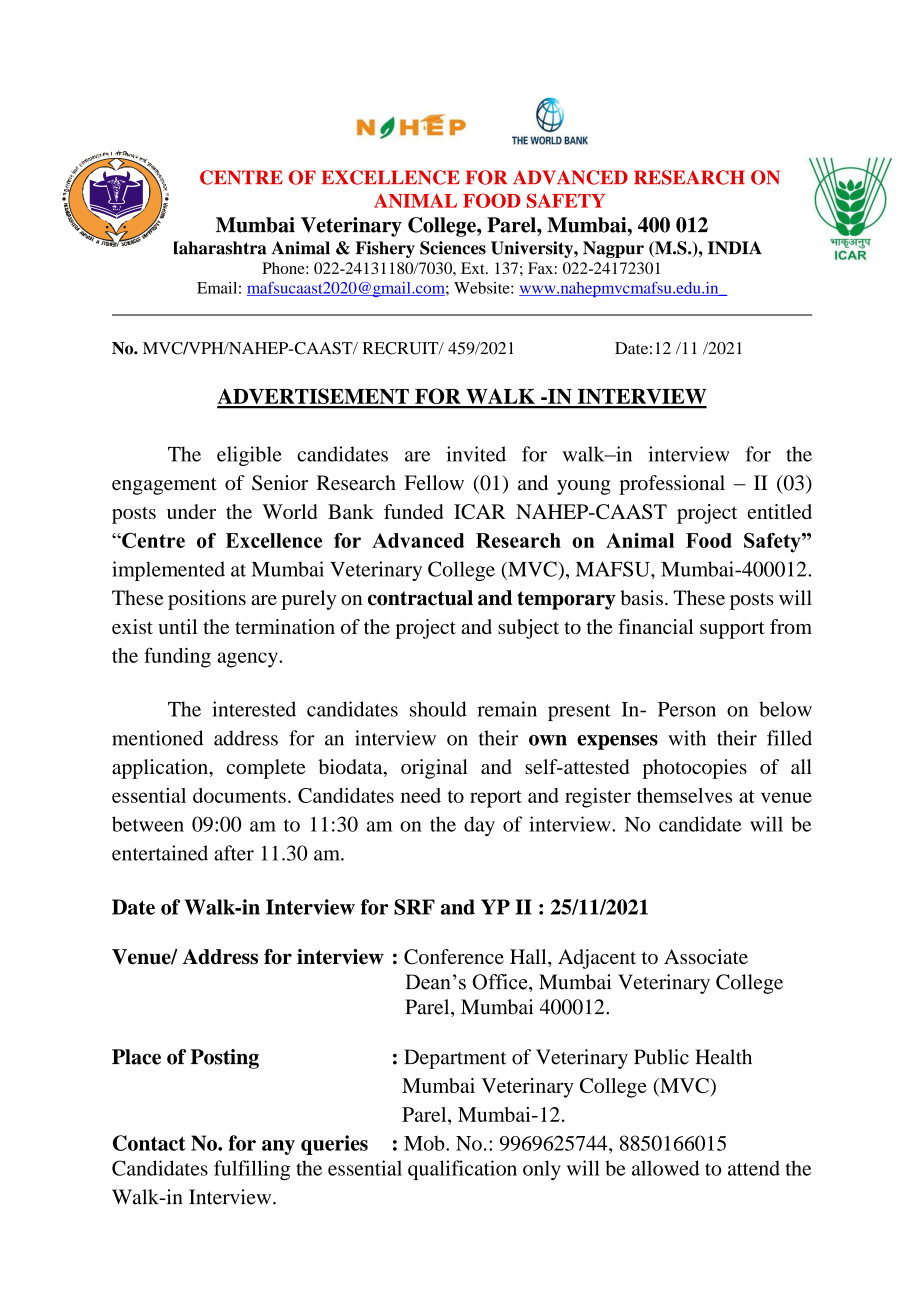  Describe the element at coordinates (207, 600) in the document. I see `positions` at that location.
